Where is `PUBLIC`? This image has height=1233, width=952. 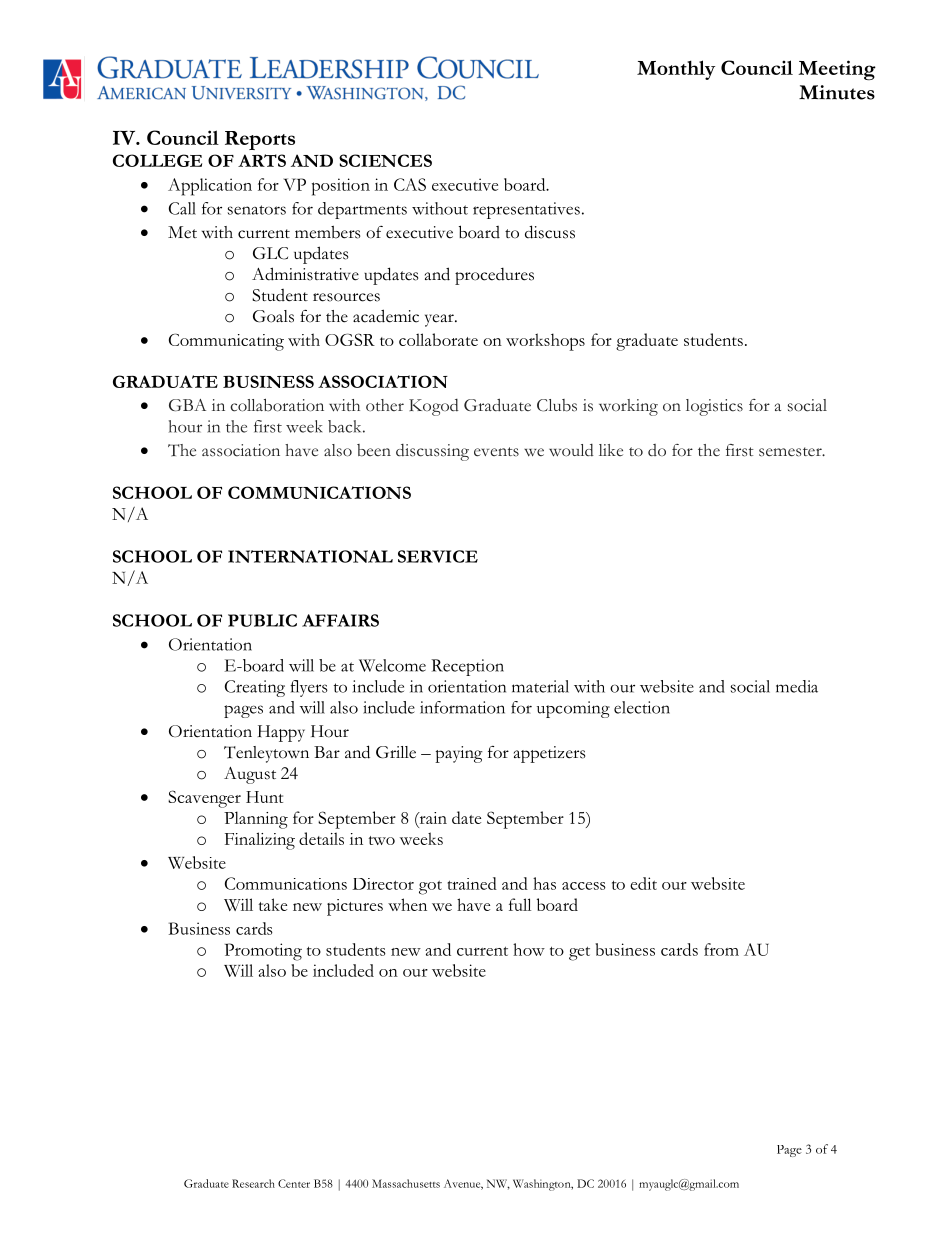 PUBLIC is located at coordinates (262, 620).
